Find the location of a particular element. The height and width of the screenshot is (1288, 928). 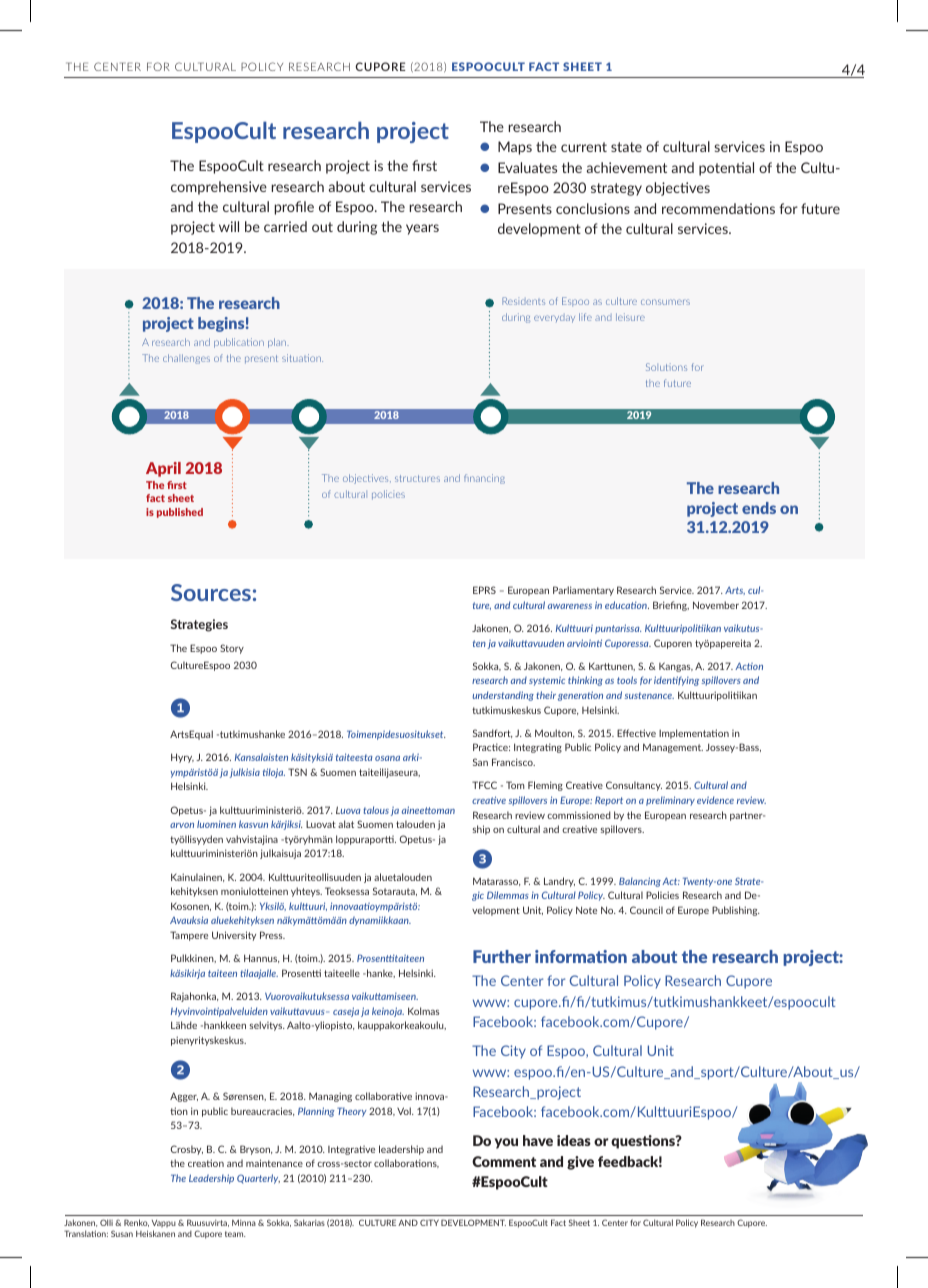

April is located at coordinates (163, 469).
